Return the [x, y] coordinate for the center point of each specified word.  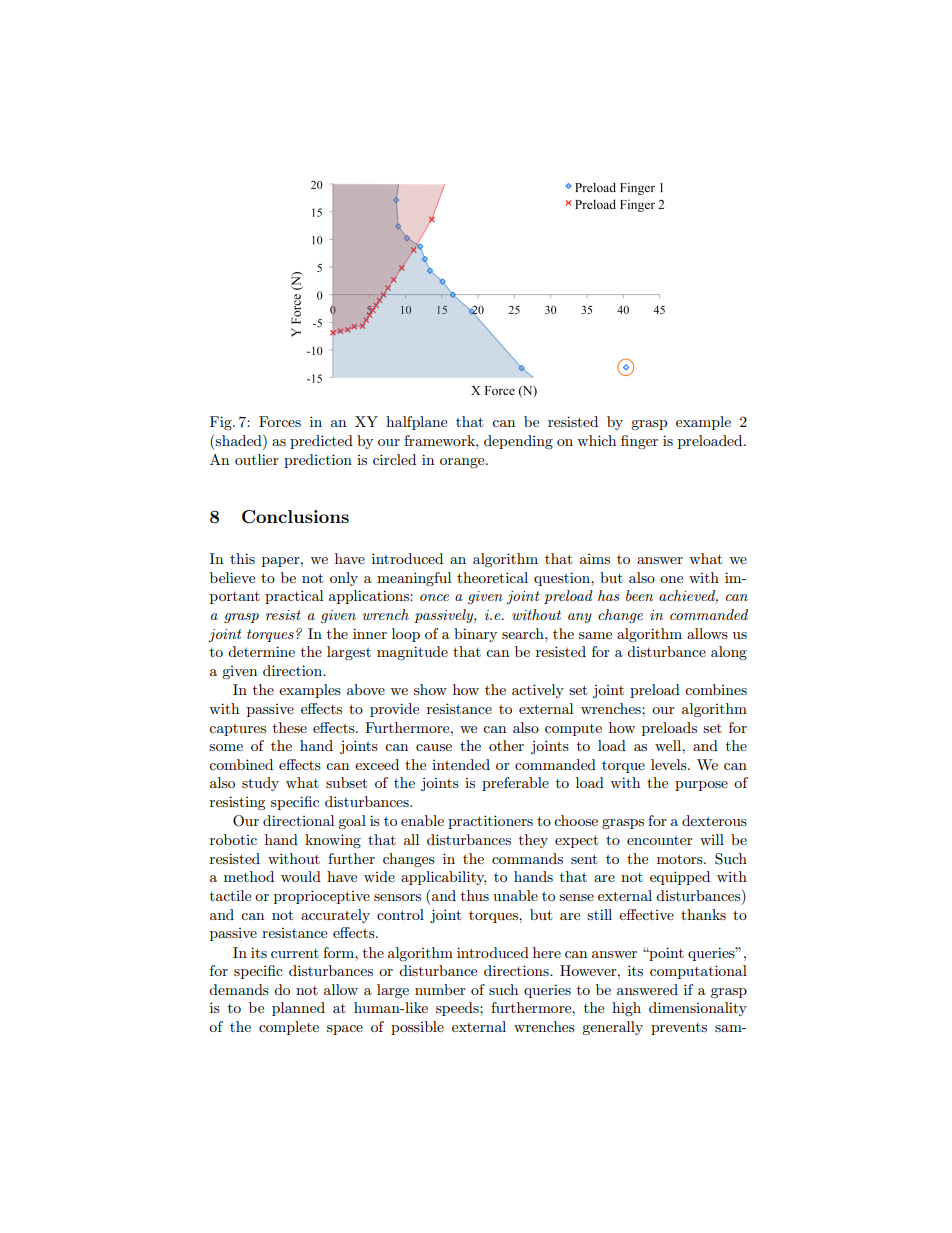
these [290, 727]
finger [639, 442]
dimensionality [698, 1009]
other [506, 745]
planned [298, 1009]
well [669, 745]
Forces [280, 421]
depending [518, 442]
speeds [458, 1009]
